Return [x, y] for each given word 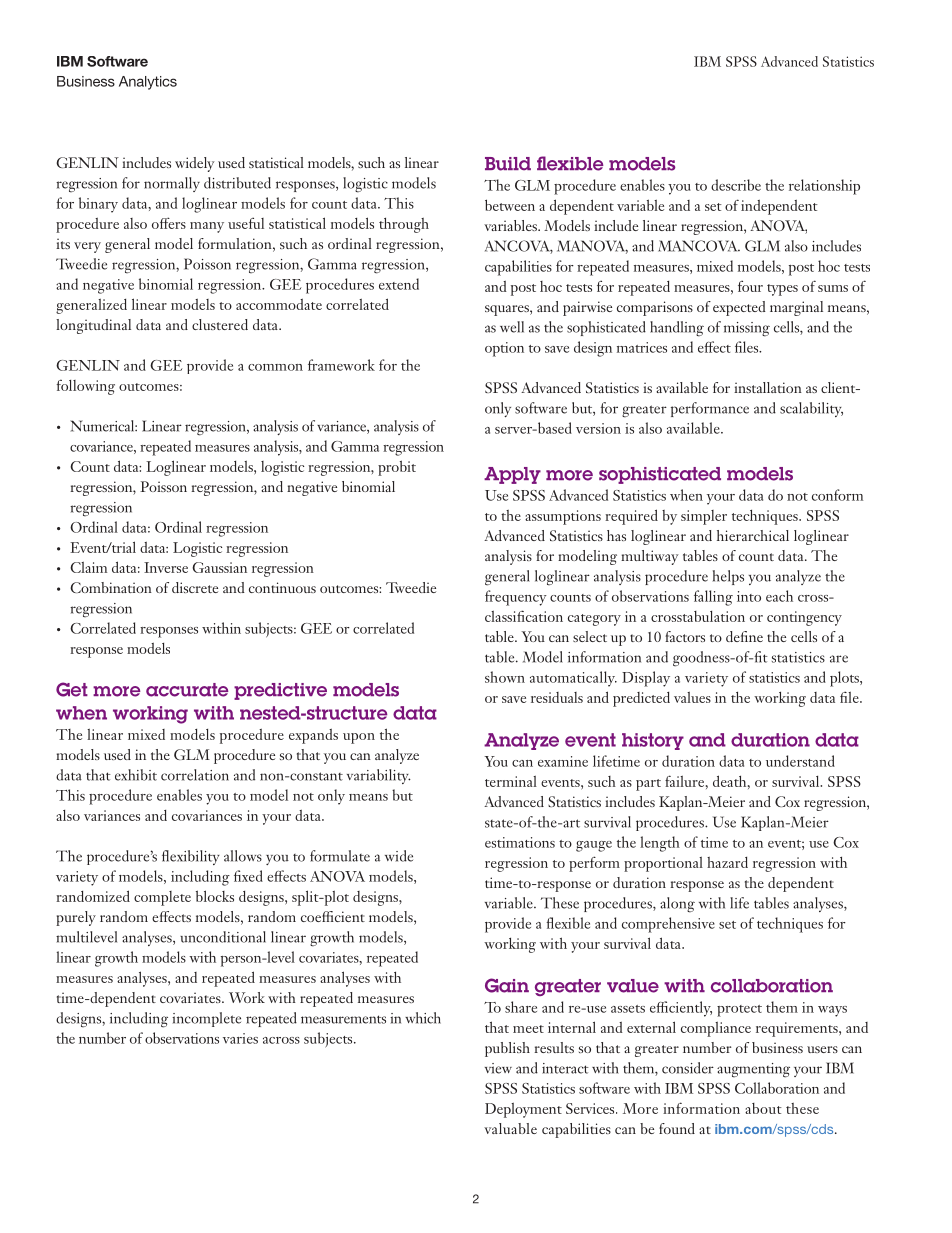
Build [508, 164]
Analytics [148, 83]
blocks [215, 896]
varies [240, 1038]
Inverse [166, 567]
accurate [187, 690]
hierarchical [753, 535]
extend [399, 284]
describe [736, 185]
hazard [727, 862]
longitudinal [93, 326]
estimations [520, 842]
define [744, 636]
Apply [512, 475]
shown [505, 677]
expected [739, 308]
